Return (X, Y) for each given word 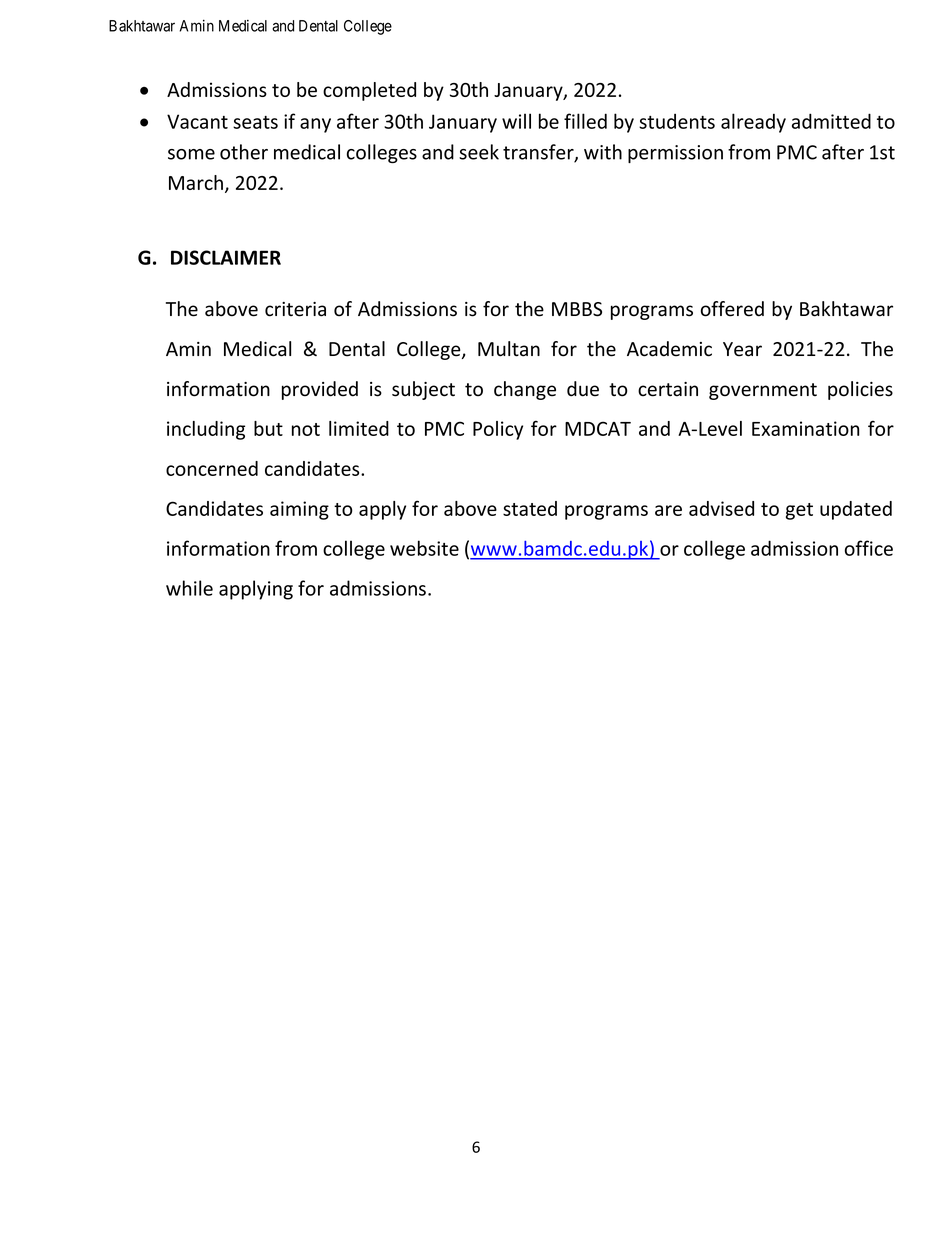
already (753, 123)
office (869, 548)
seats (255, 122)
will (516, 121)
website (424, 548)
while (189, 588)
